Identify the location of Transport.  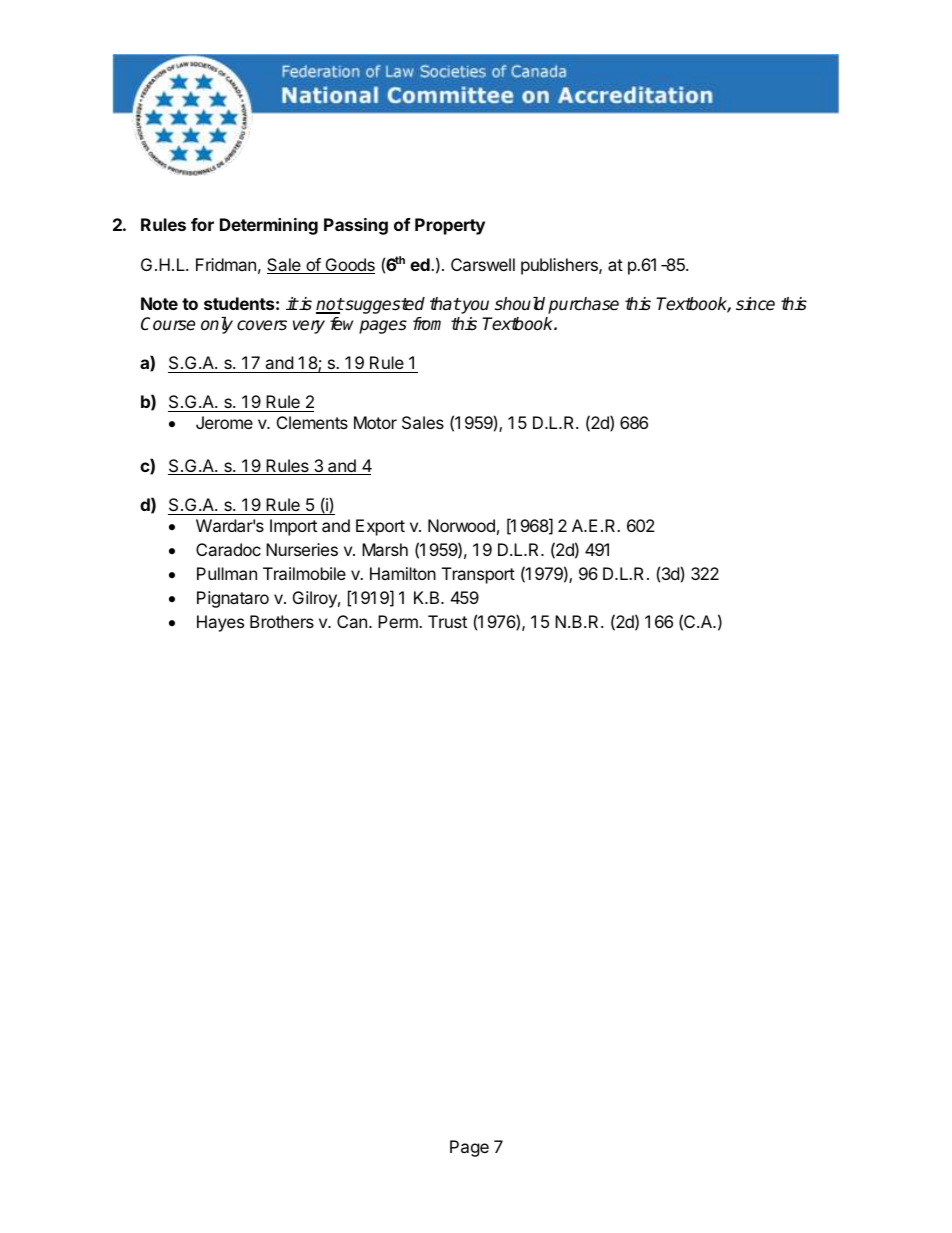
(478, 575).
